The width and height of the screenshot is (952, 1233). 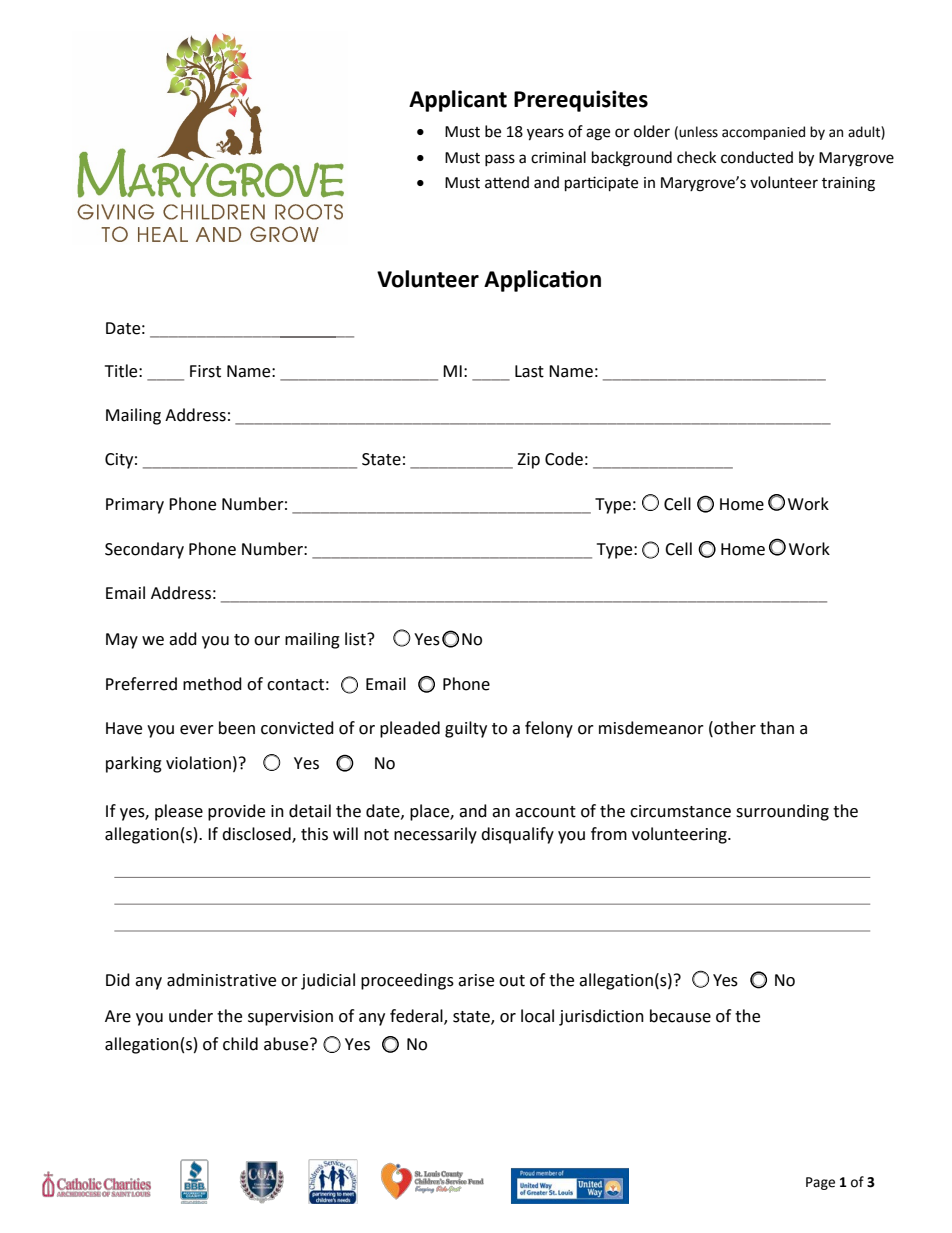 I want to click on Last, so click(x=529, y=371).
